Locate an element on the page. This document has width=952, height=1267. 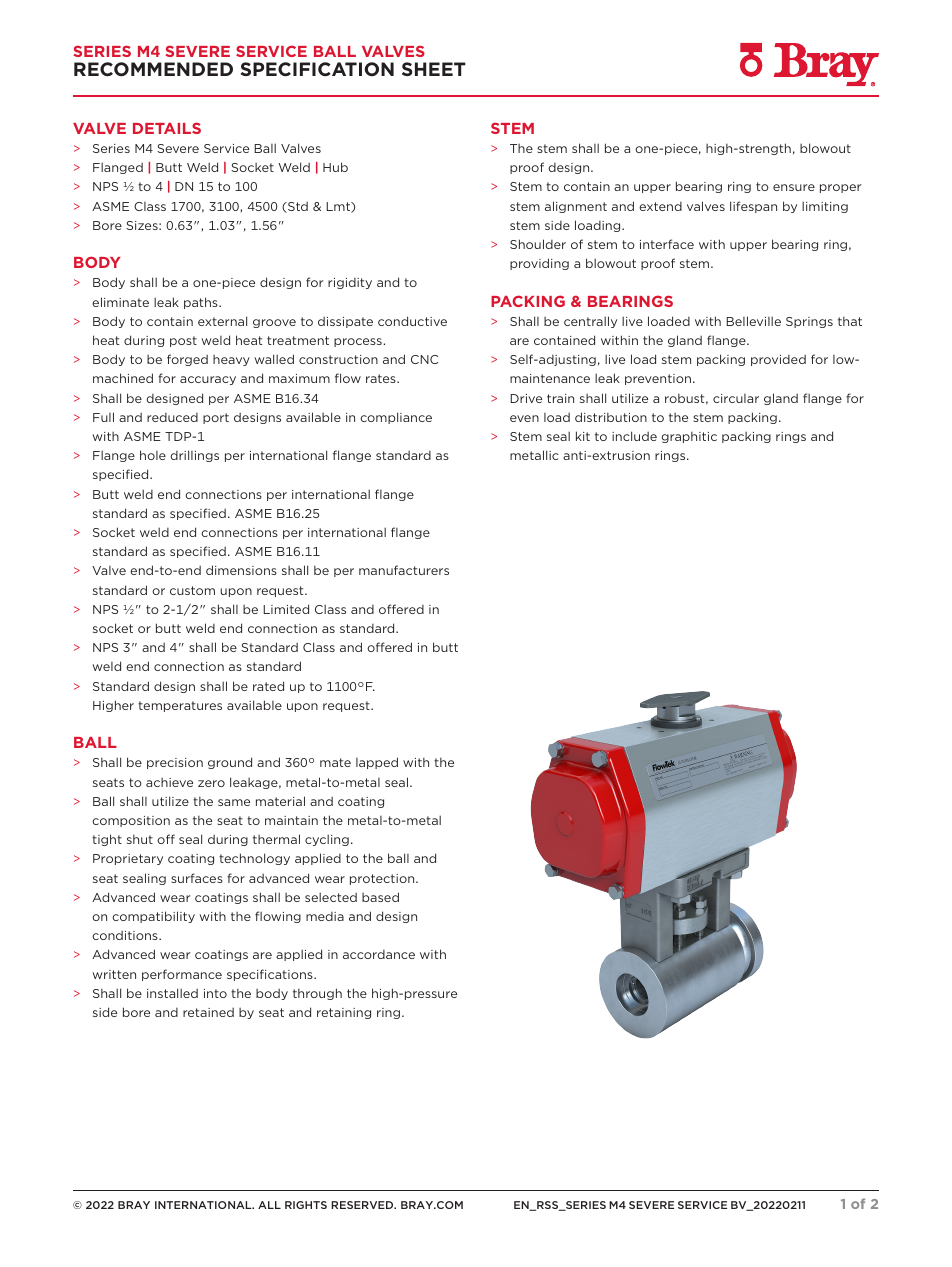
DETAILS is located at coordinates (167, 128).
